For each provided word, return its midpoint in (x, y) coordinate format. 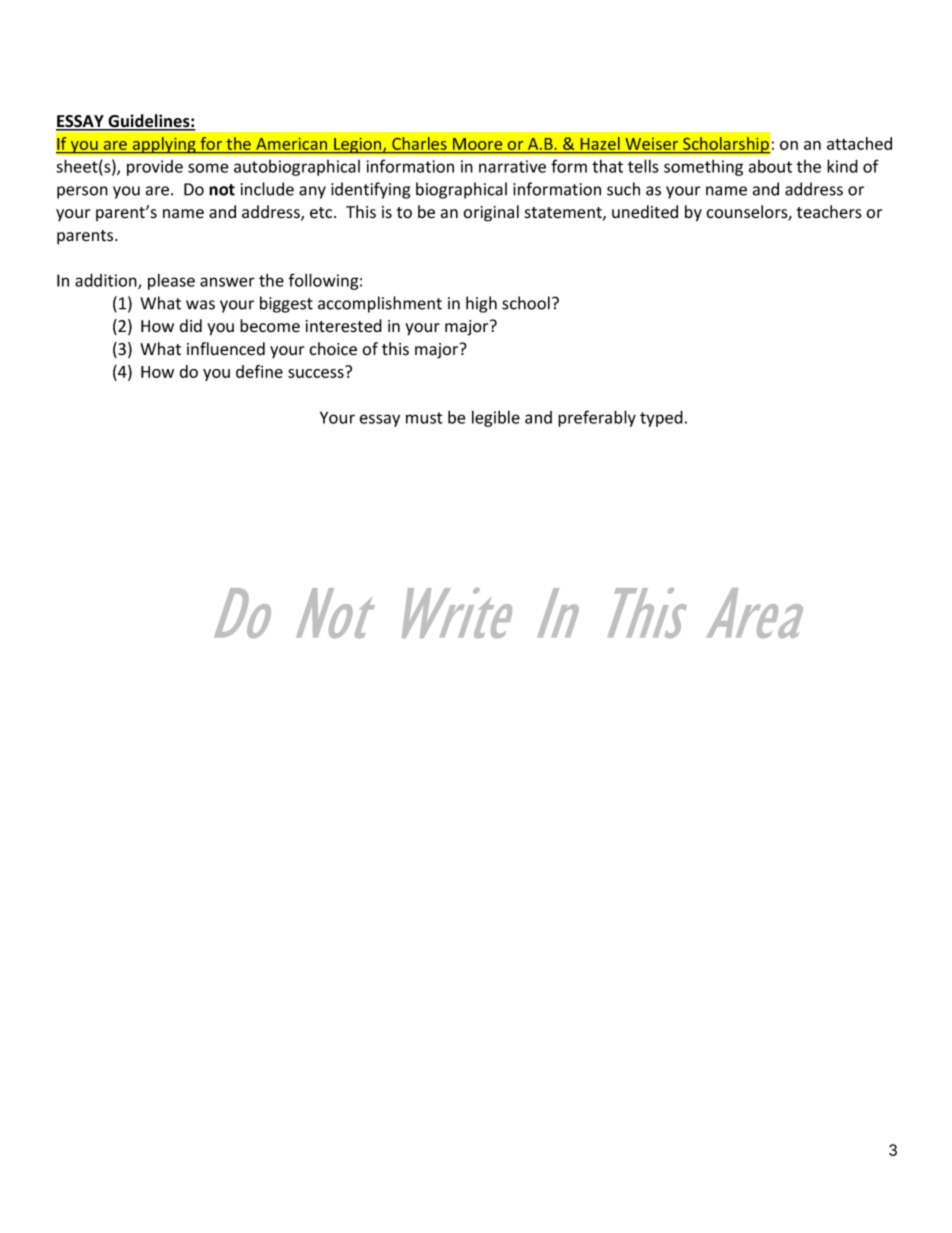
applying (164, 145)
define (259, 371)
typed (661, 418)
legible (496, 418)
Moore (477, 144)
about (770, 166)
